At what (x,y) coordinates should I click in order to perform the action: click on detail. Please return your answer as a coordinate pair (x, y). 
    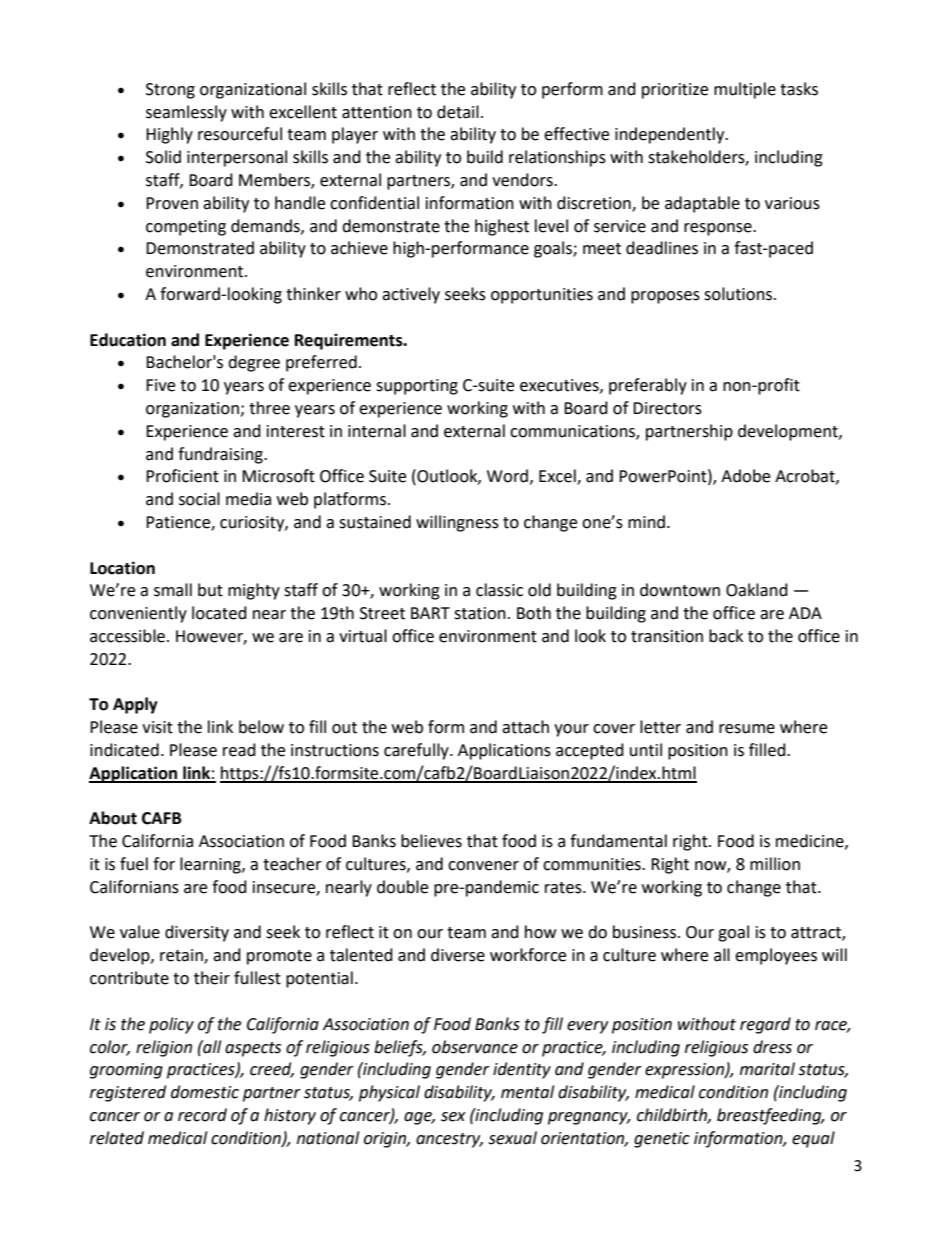
    Looking at the image, I should click on (458, 112).
